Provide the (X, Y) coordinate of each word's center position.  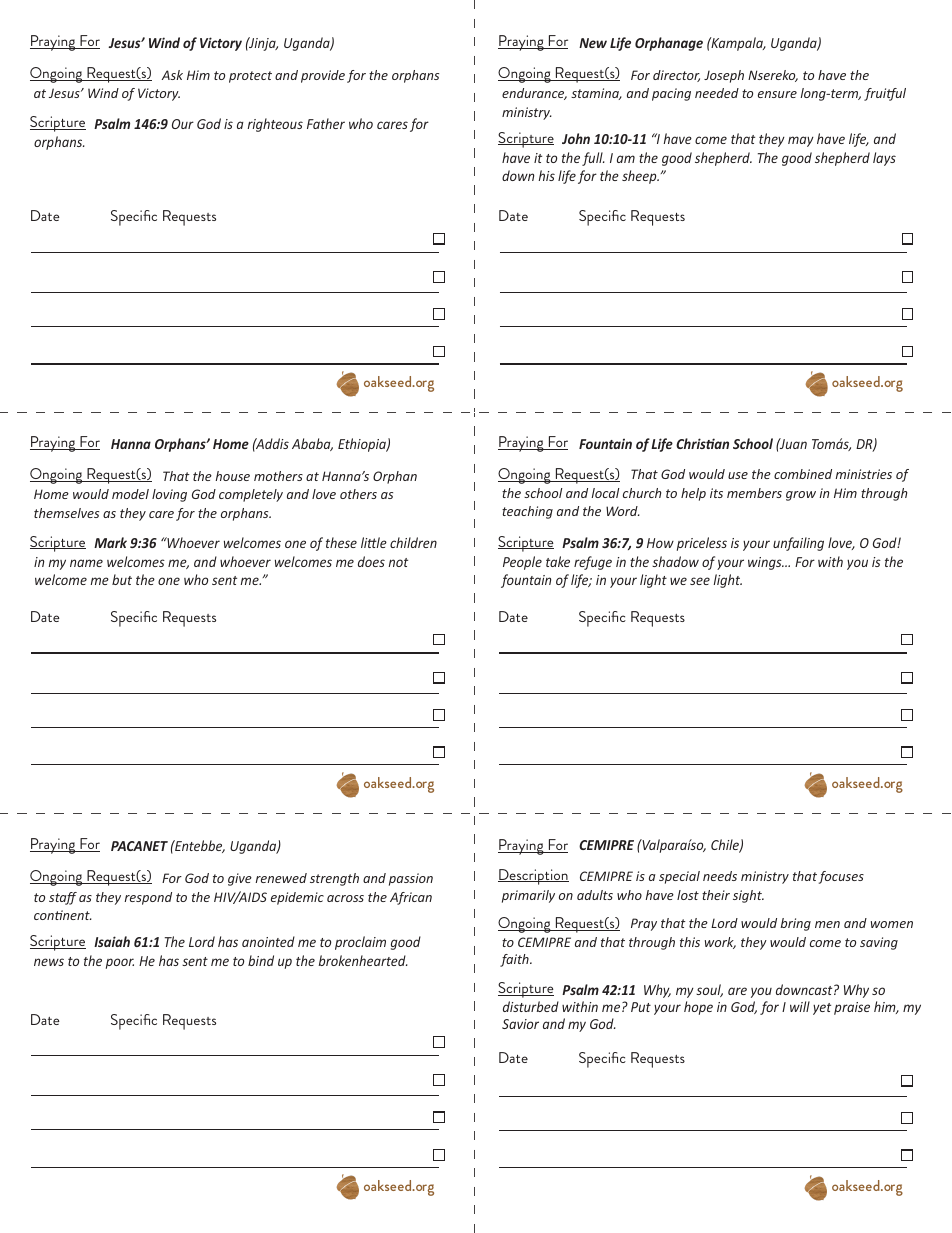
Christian (702, 443)
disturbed (531, 1006)
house (232, 476)
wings (766, 563)
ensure (777, 94)
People (522, 563)
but (122, 579)
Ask (172, 75)
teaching (527, 512)
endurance (534, 94)
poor (120, 963)
